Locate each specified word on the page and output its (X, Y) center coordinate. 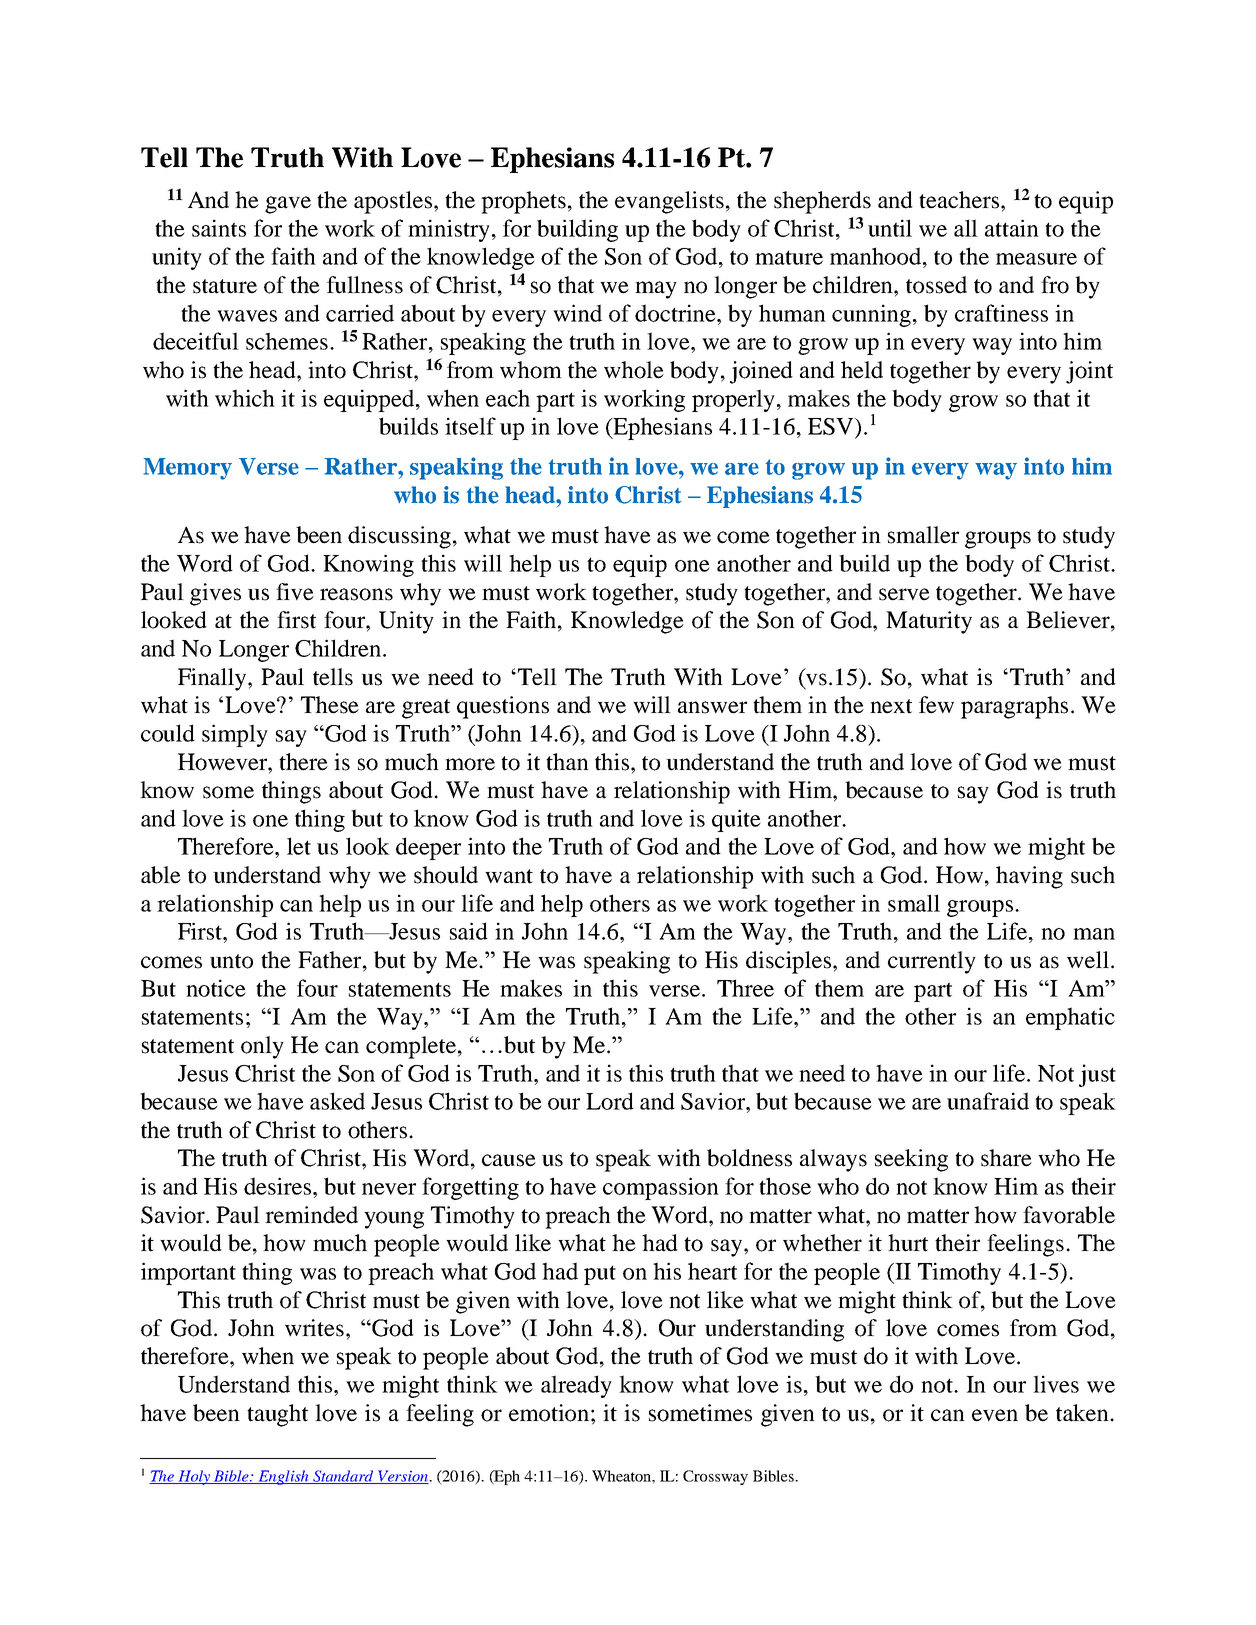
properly (735, 400)
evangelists (669, 202)
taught (277, 1415)
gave (288, 205)
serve (904, 594)
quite (736, 820)
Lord (610, 1101)
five (295, 592)
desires (279, 1186)
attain (1012, 228)
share (1006, 1158)
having (1029, 877)
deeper (428, 848)
